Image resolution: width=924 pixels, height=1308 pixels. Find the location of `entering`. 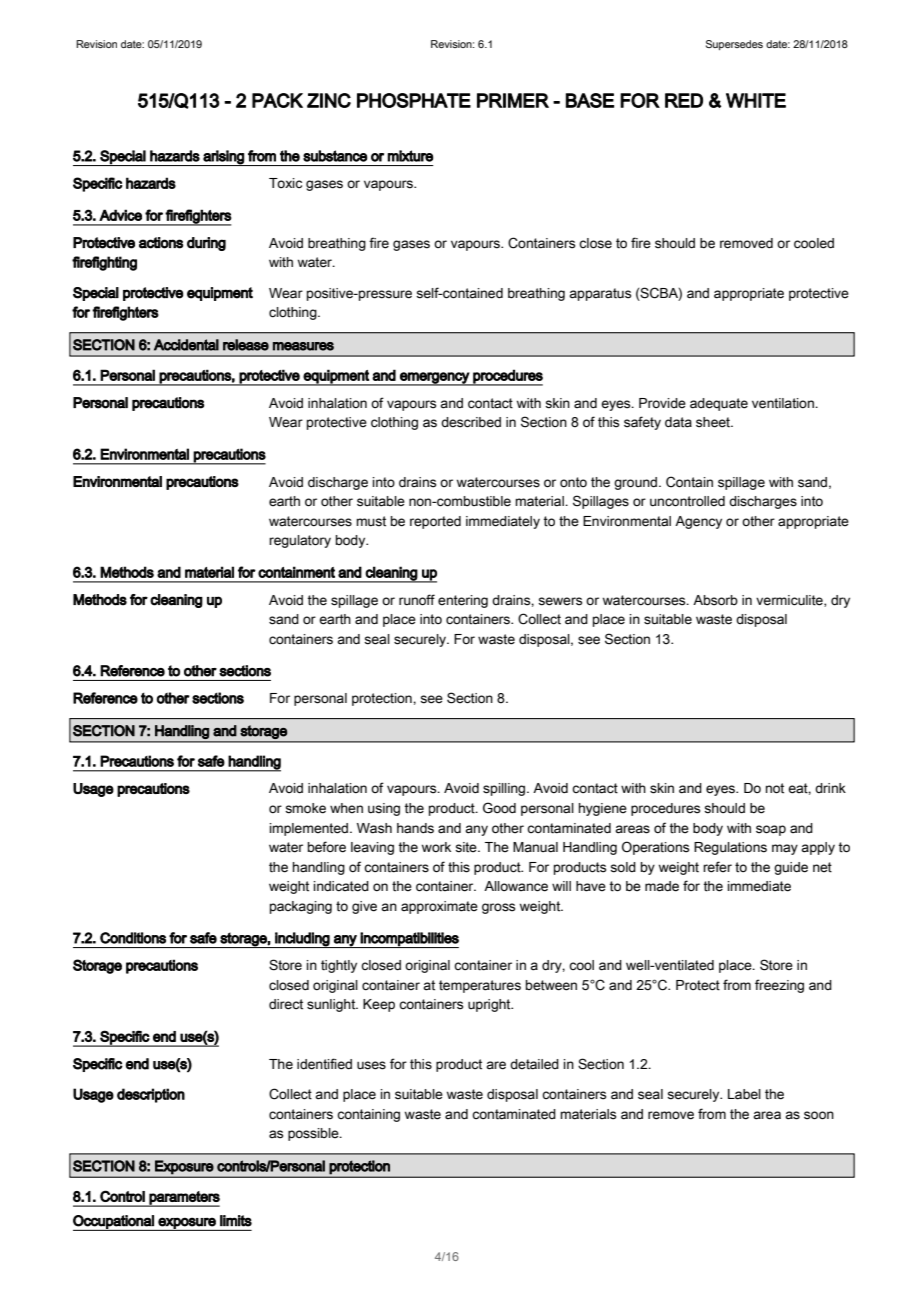

entering is located at coordinates (463, 601).
